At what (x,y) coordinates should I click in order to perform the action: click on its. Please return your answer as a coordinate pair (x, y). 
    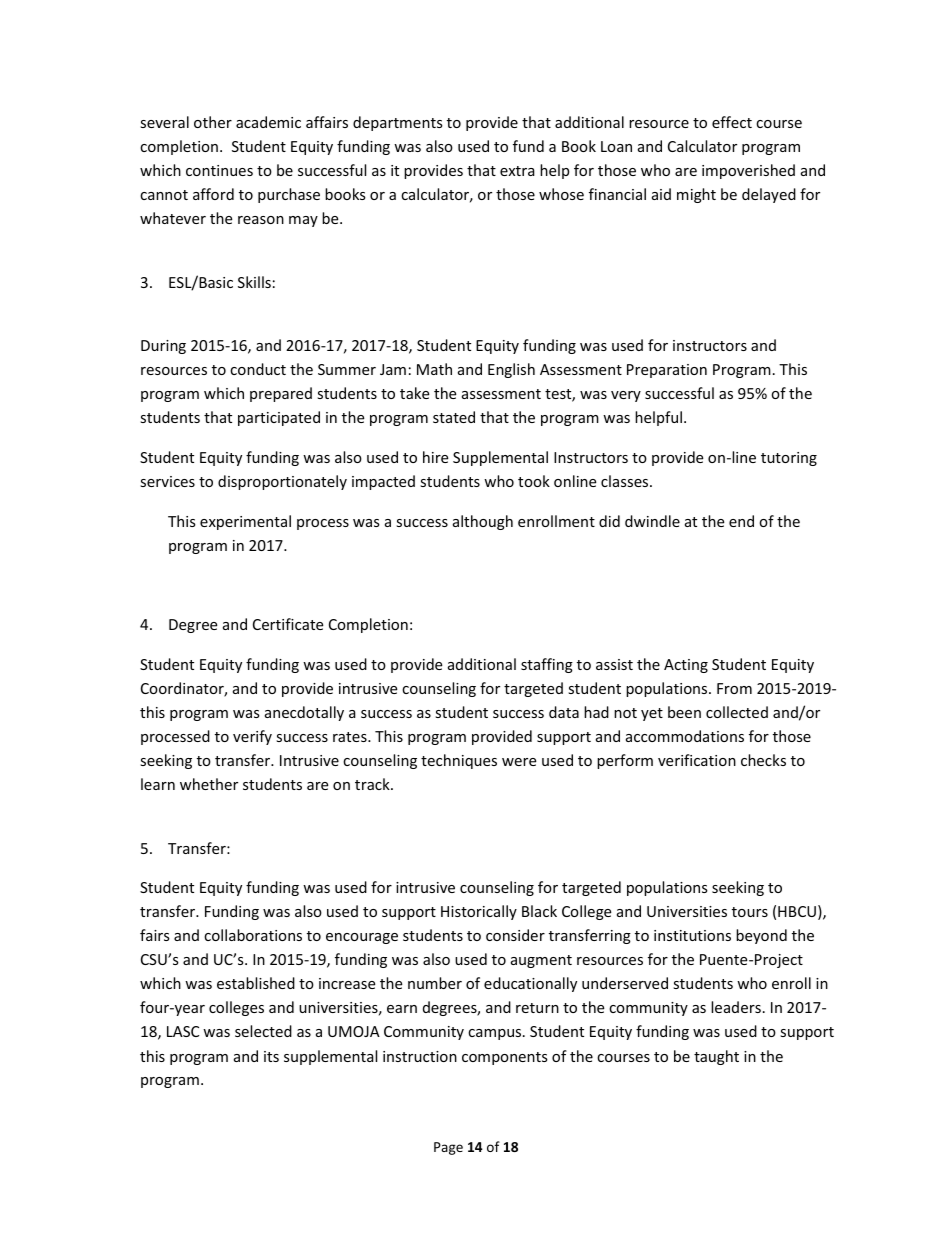
    Looking at the image, I should click on (271, 1056).
